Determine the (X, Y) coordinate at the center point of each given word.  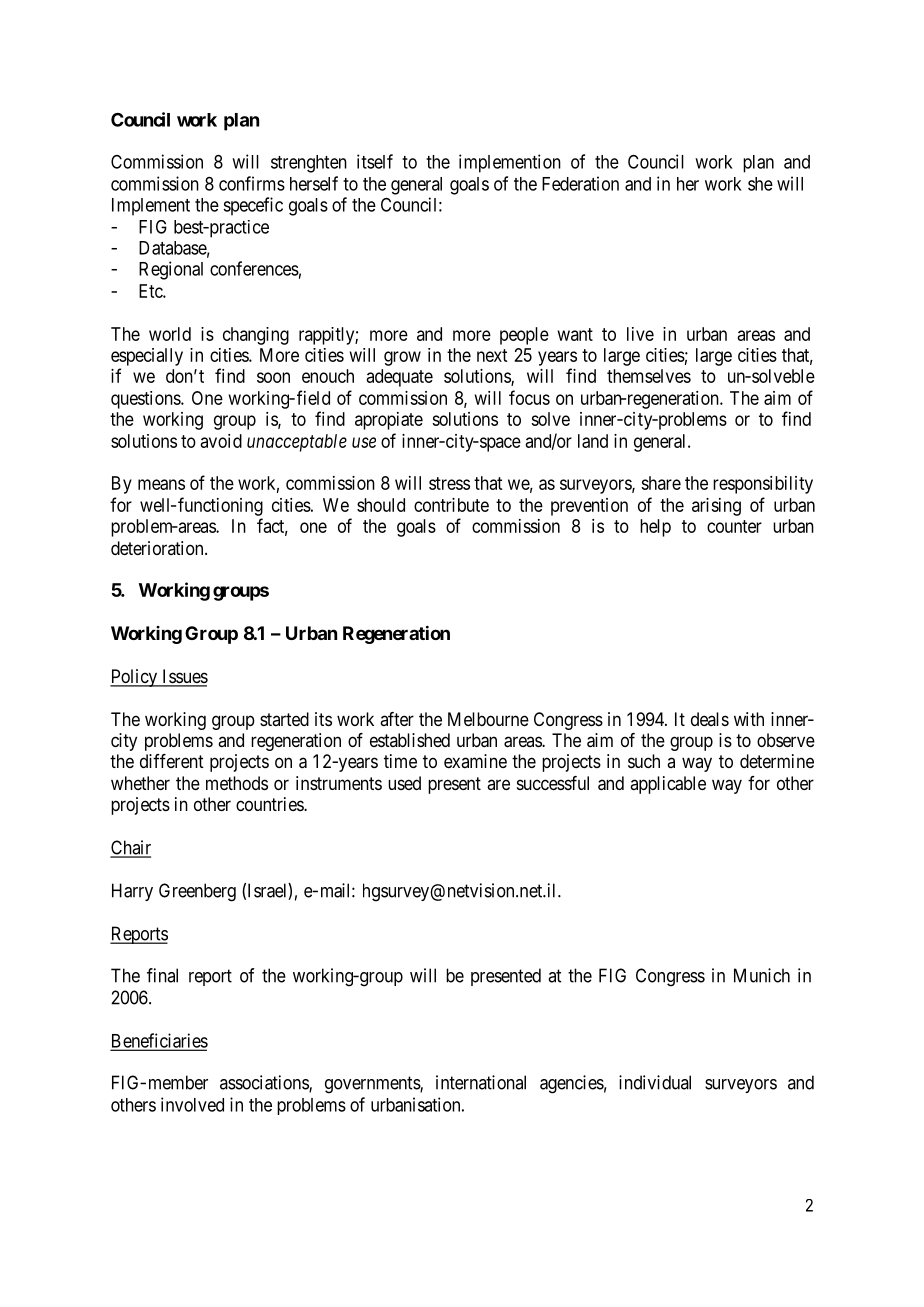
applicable (668, 785)
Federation (580, 183)
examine (475, 761)
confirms (252, 183)
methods (237, 783)
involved (192, 1104)
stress (449, 483)
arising (716, 507)
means (161, 484)
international (481, 1082)
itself (375, 161)
